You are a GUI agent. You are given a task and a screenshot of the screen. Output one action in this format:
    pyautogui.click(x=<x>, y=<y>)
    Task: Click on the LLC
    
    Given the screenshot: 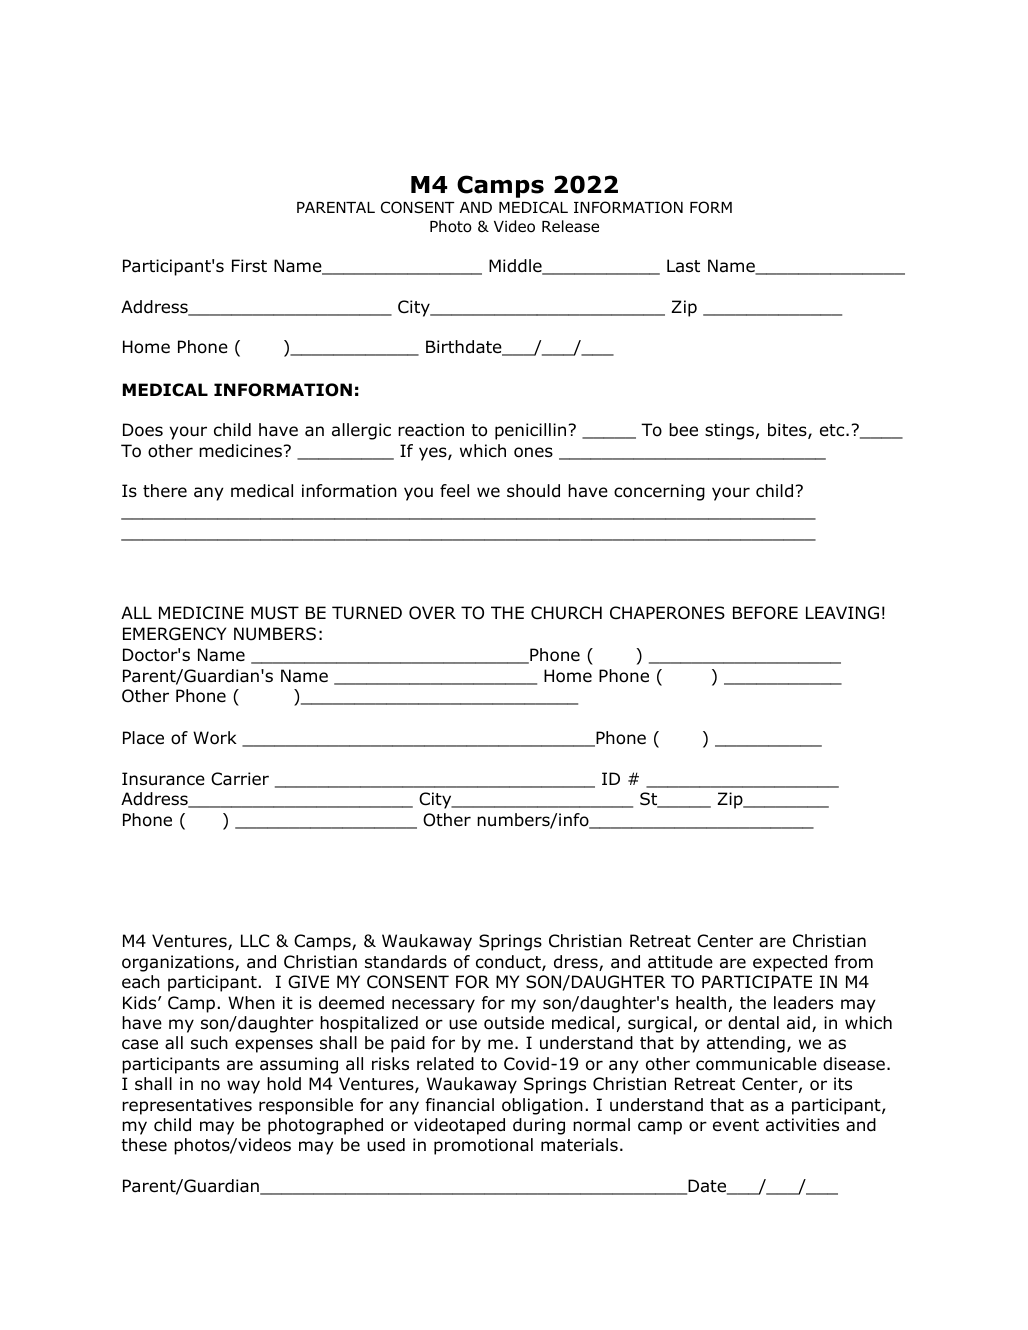 What is the action you would take?
    pyautogui.click(x=255, y=940)
